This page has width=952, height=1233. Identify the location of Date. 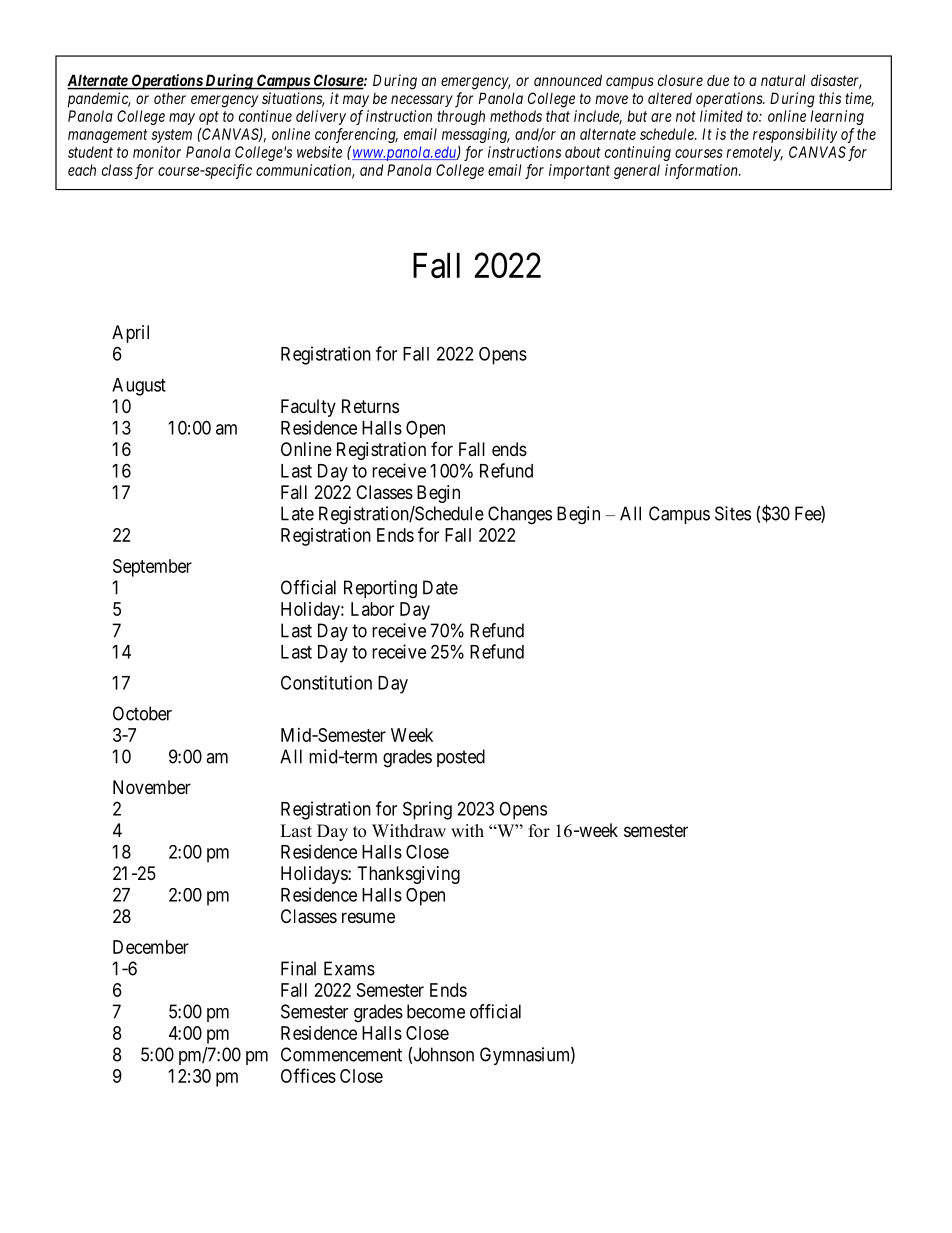
(440, 587).
